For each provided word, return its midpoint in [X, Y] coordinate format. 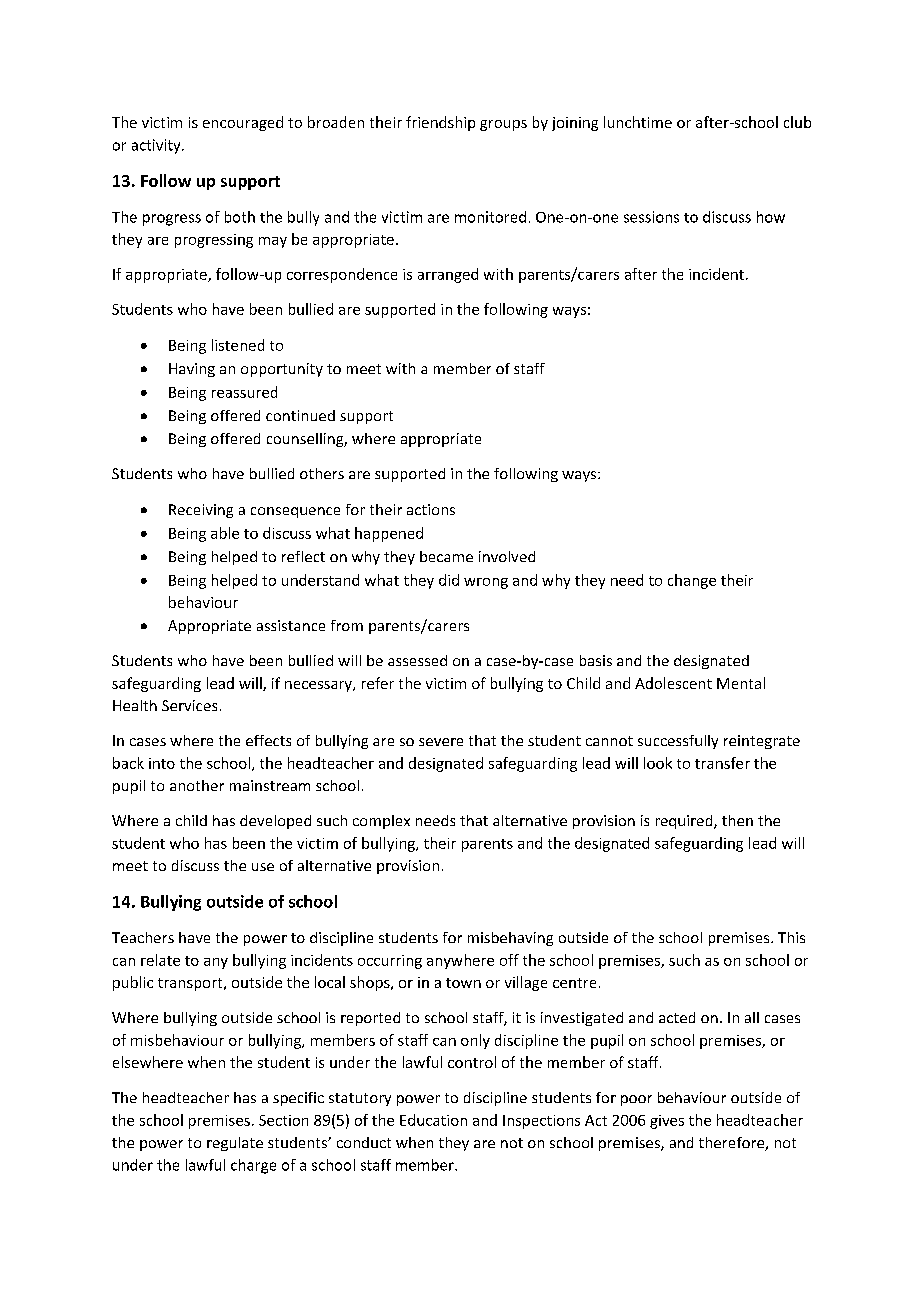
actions [431, 509]
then [737, 820]
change [692, 581]
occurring [390, 962]
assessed [417, 660]
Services [189, 705]
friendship [440, 123]
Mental [741, 683]
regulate [235, 1144]
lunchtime [638, 122]
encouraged [243, 123]
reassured [244, 392]
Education [433, 1120]
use [263, 867]
